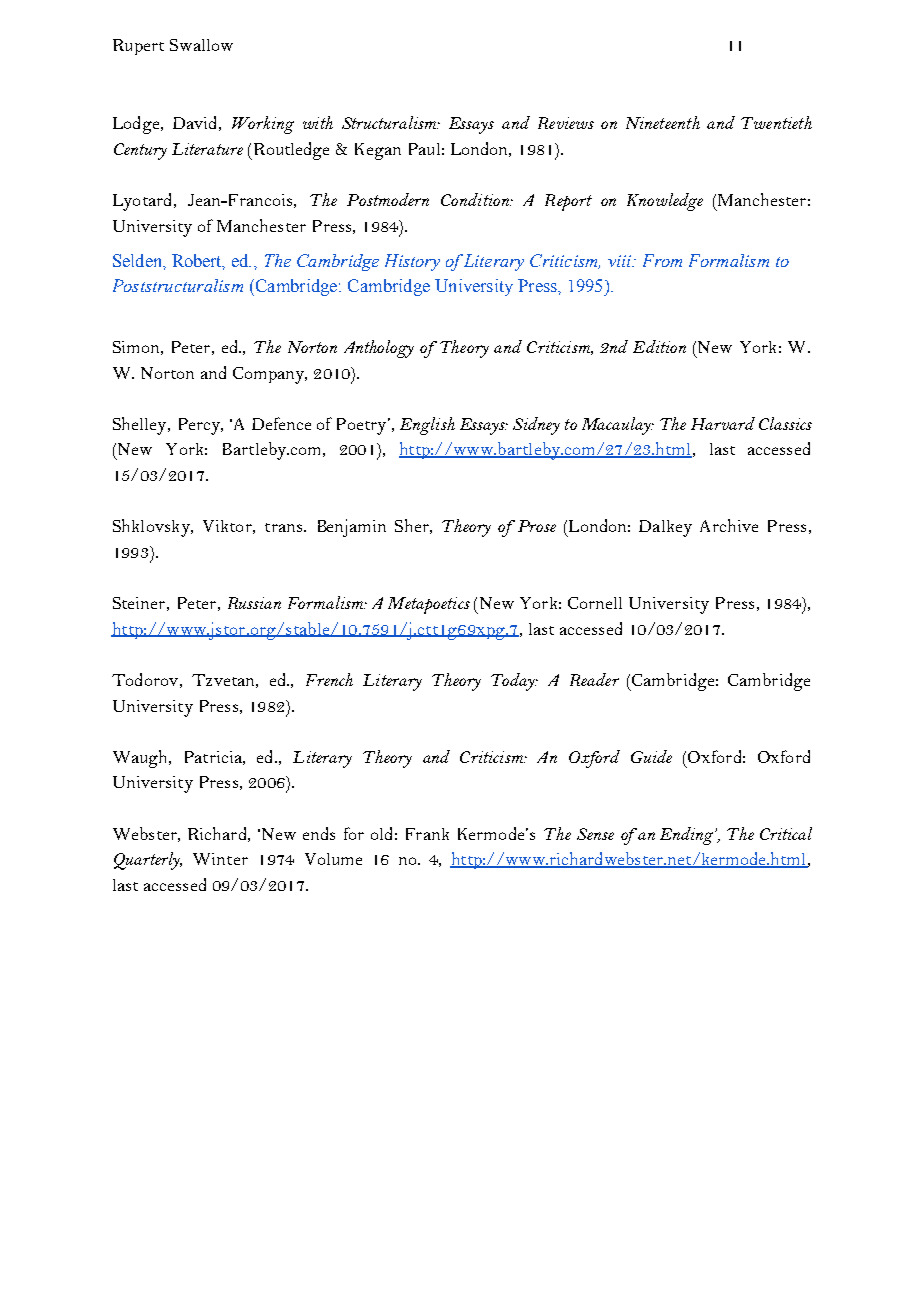  I want to click on English, so click(427, 426).
